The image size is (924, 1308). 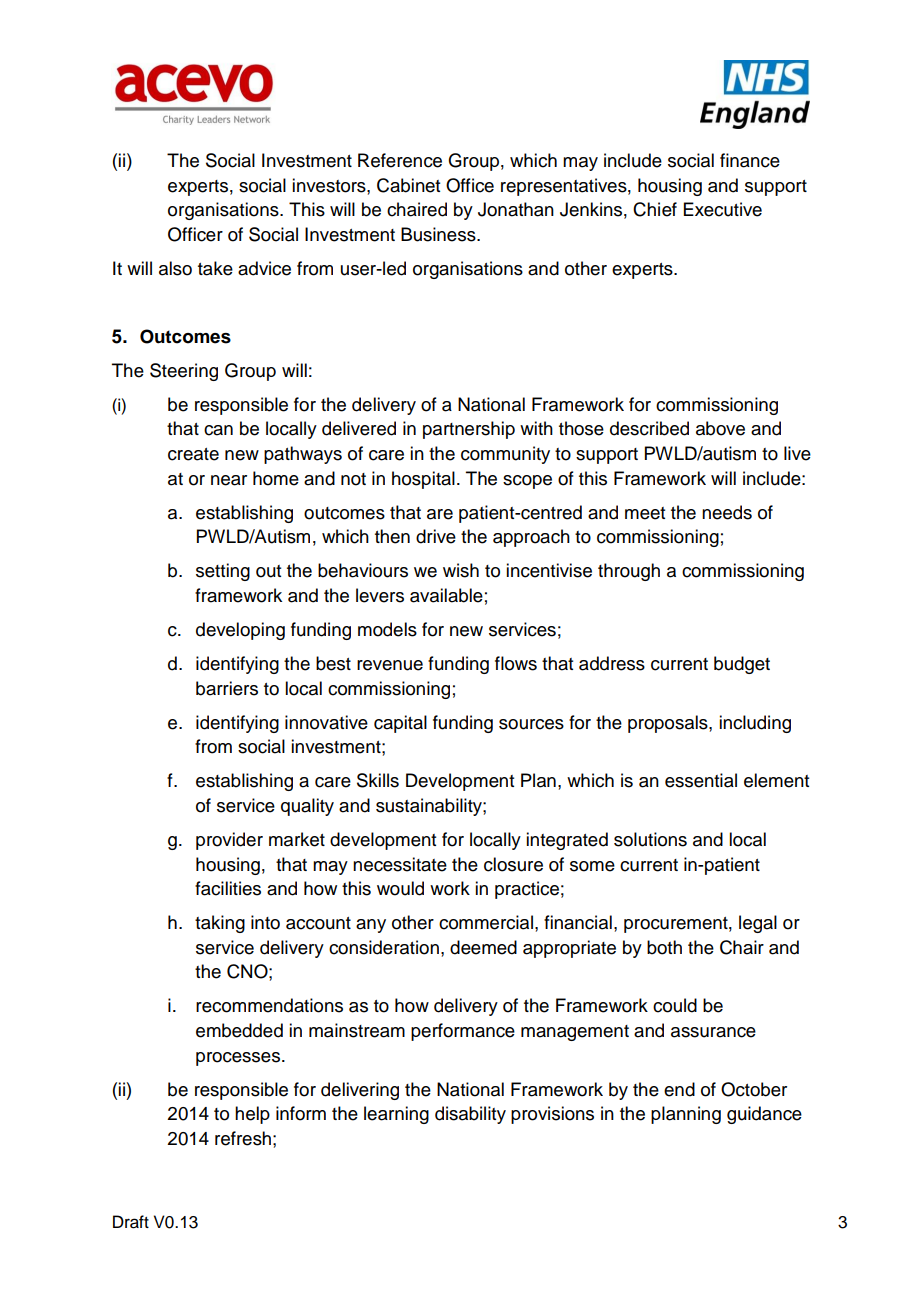 What do you see at coordinates (215, 268) in the page?
I see `take` at bounding box center [215, 268].
